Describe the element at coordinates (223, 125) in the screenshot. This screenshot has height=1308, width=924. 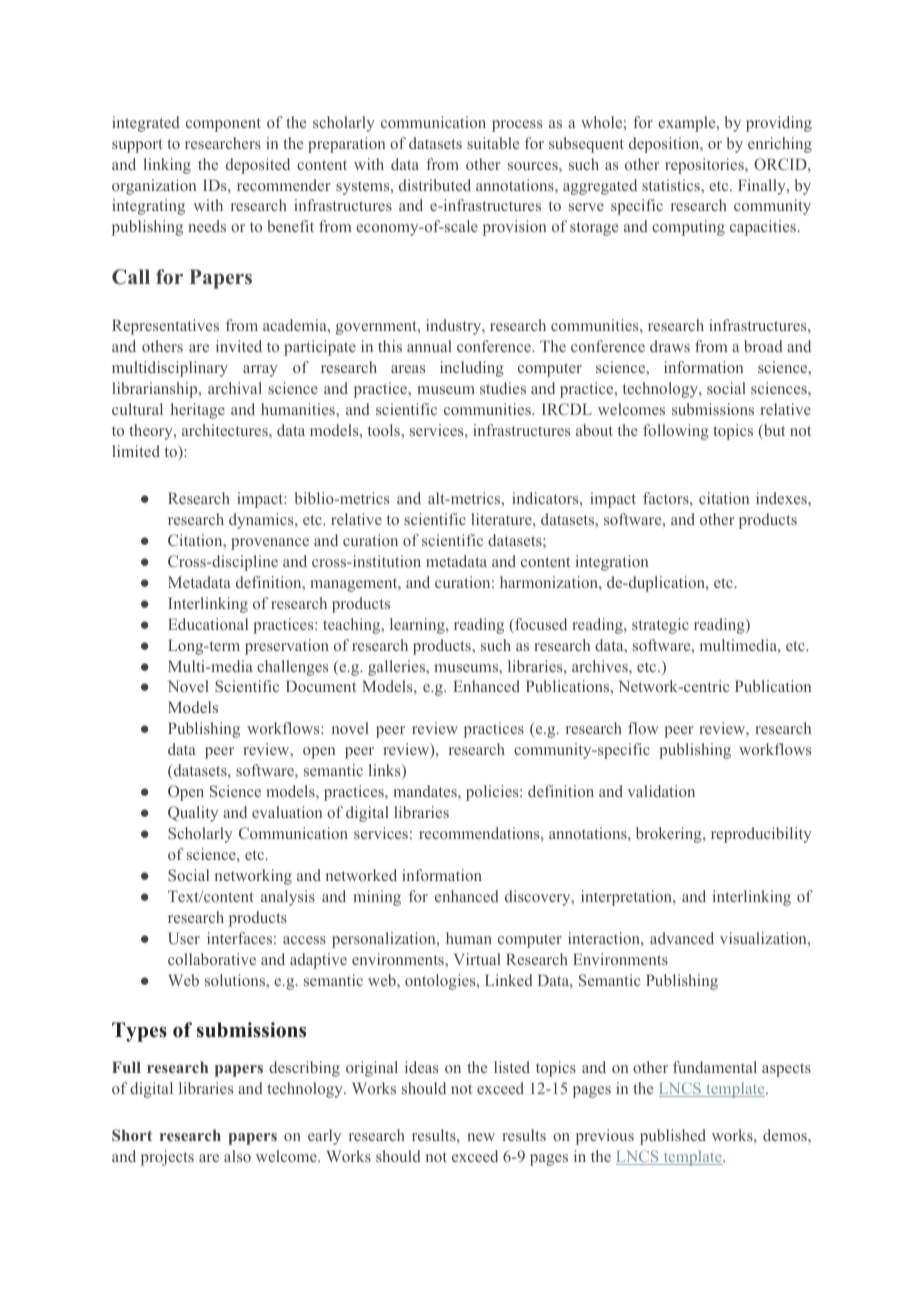
I see `component` at that location.
